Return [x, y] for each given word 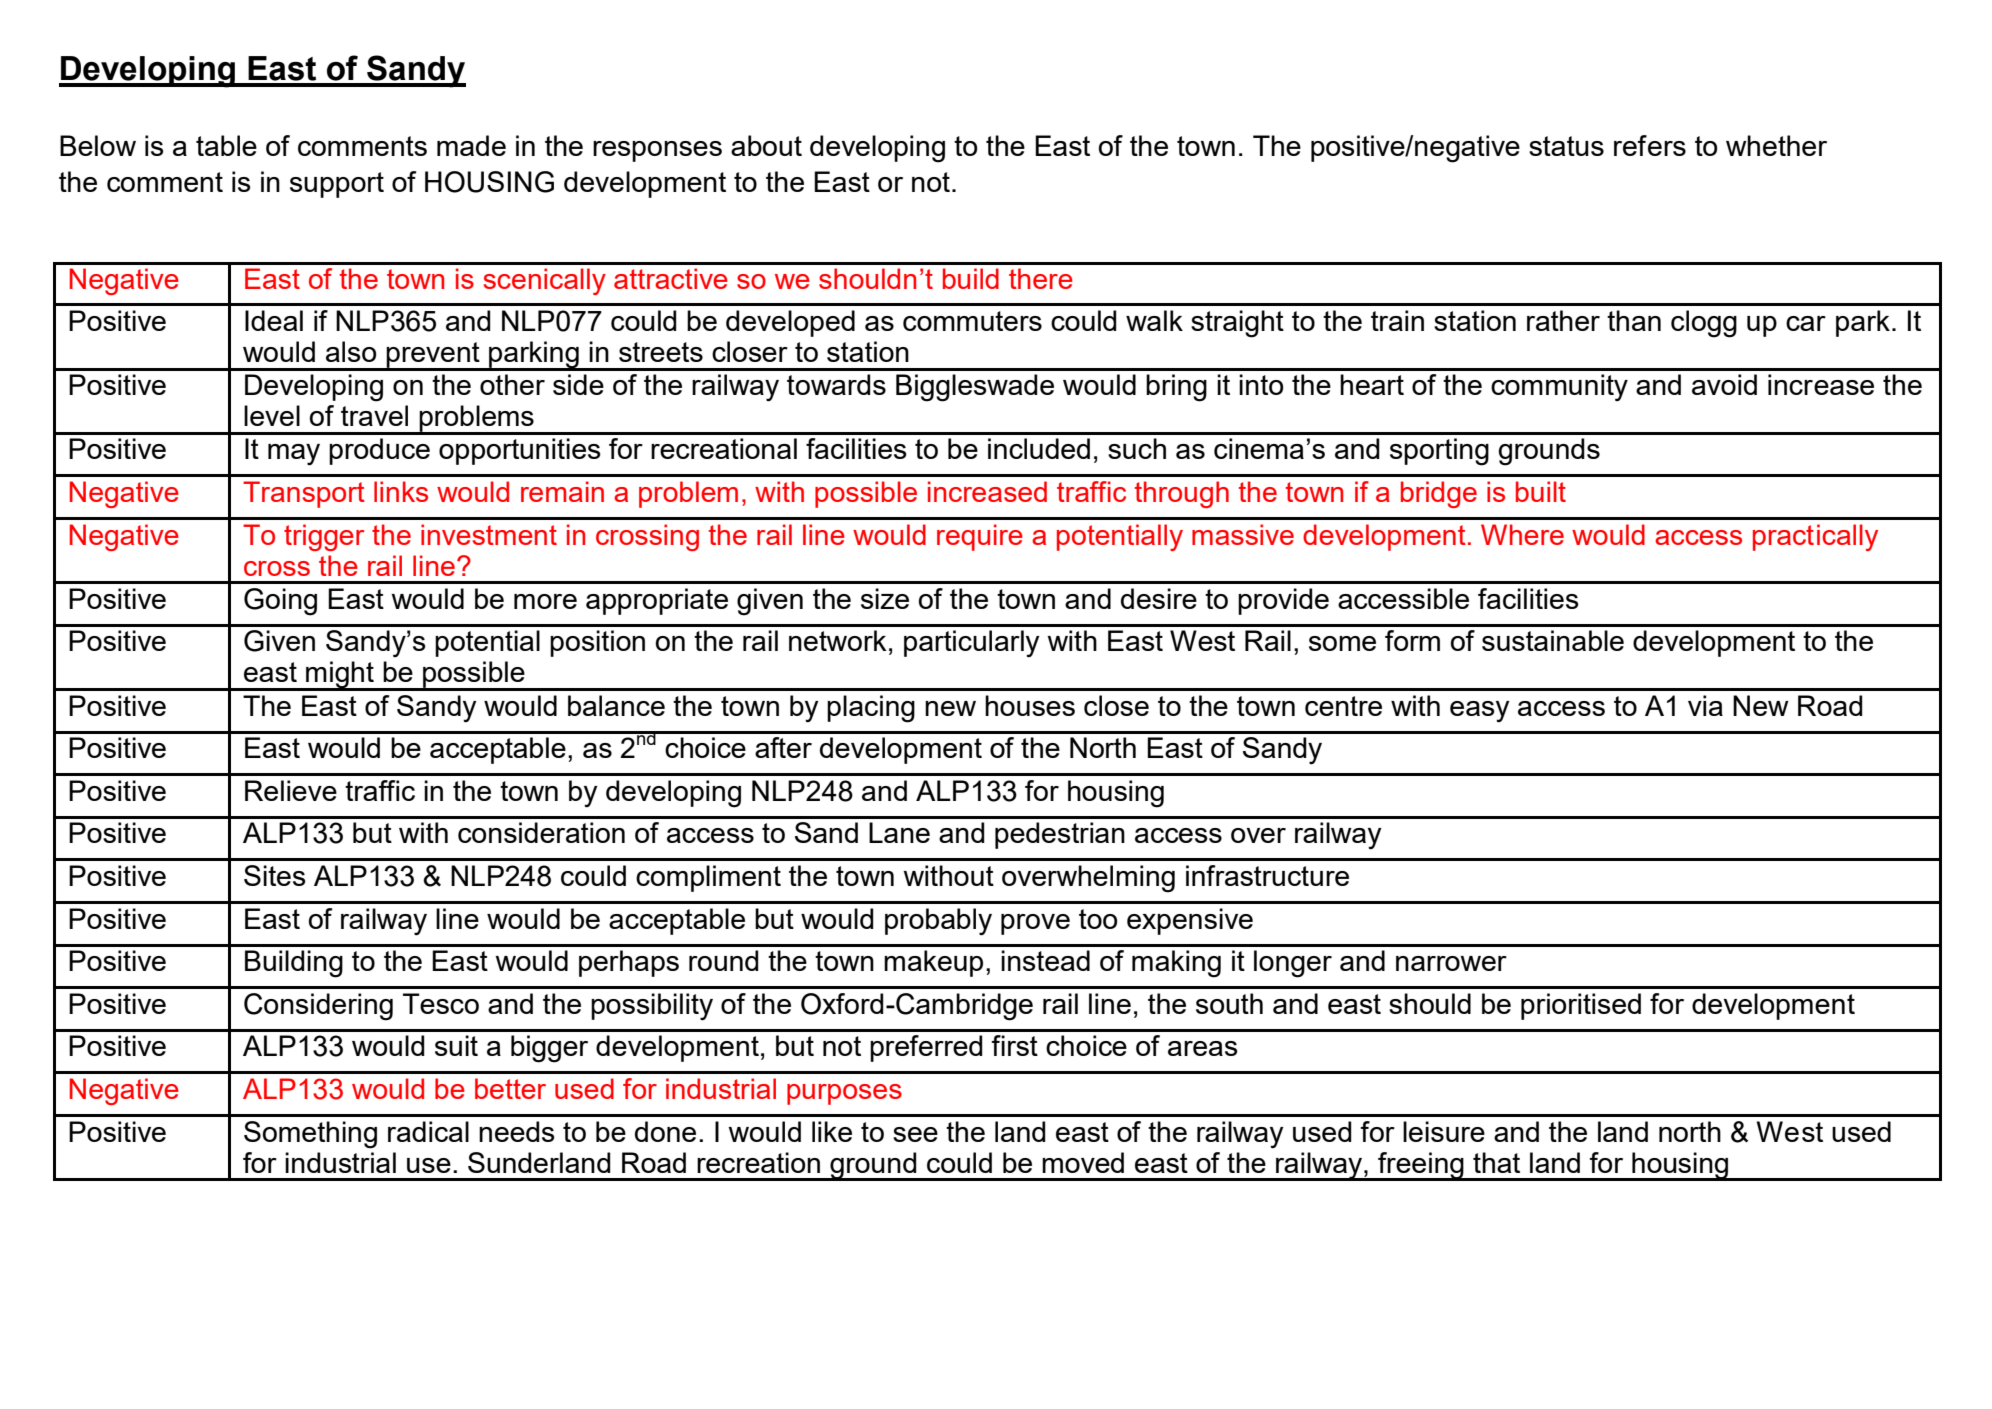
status [1566, 146]
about [766, 145]
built [1541, 491]
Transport [304, 494]
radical [428, 1131]
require [980, 537]
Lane [899, 832]
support [337, 185]
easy [1480, 712]
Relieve [291, 790]
